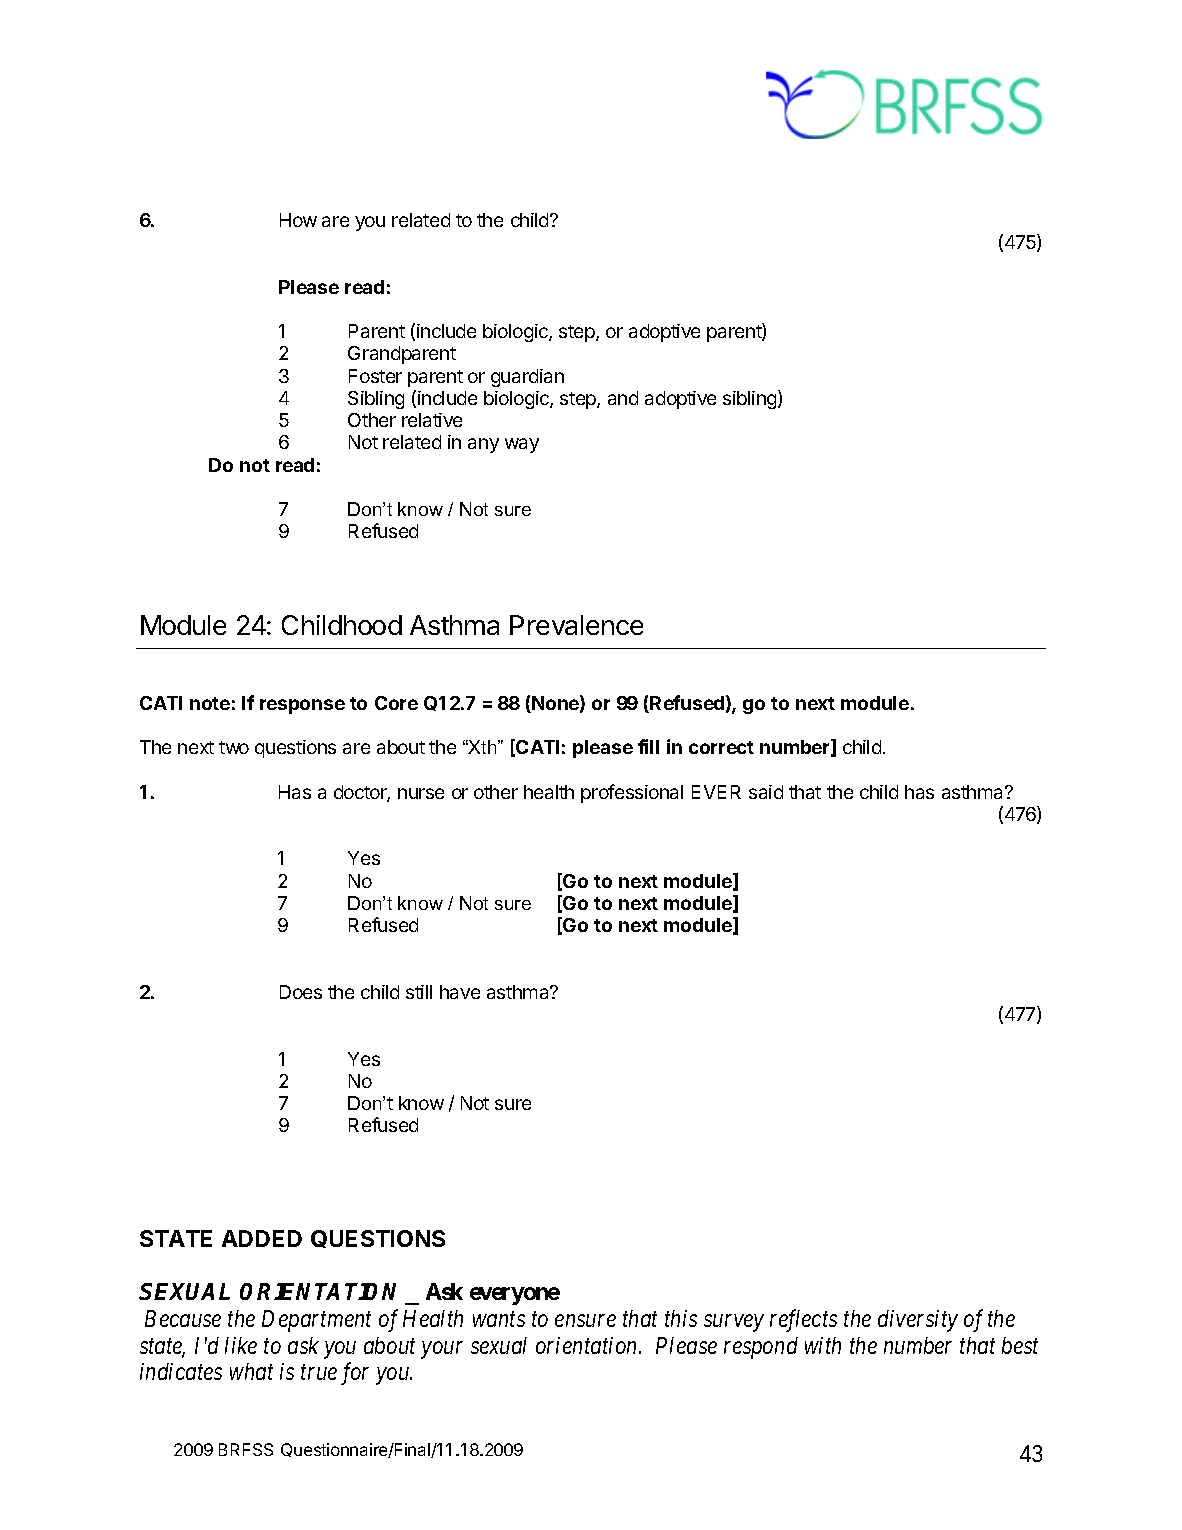  What do you see at coordinates (576, 625) in the screenshot?
I see `Prevalence` at bounding box center [576, 625].
